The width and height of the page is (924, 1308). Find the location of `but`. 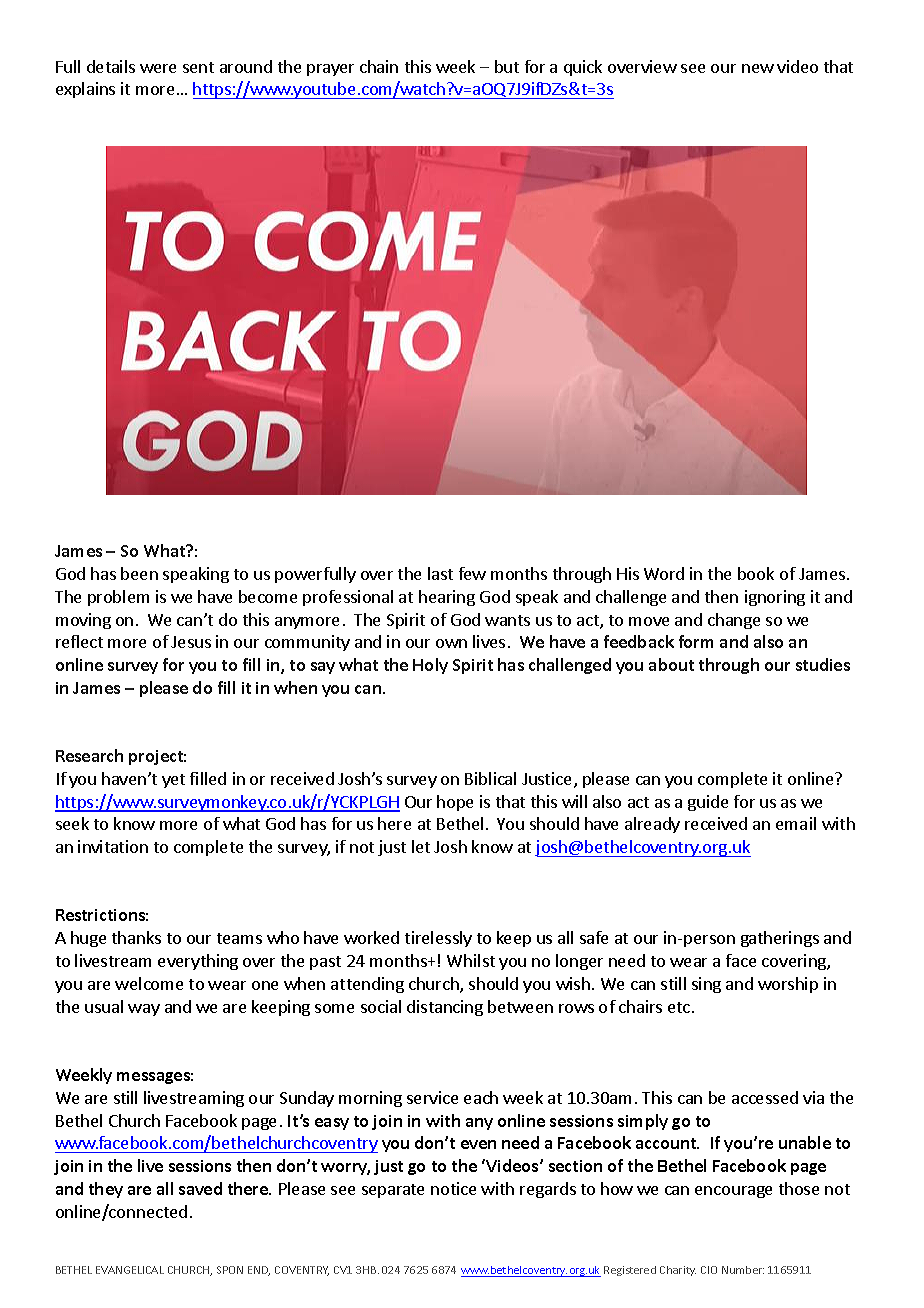

but is located at coordinates (507, 66).
